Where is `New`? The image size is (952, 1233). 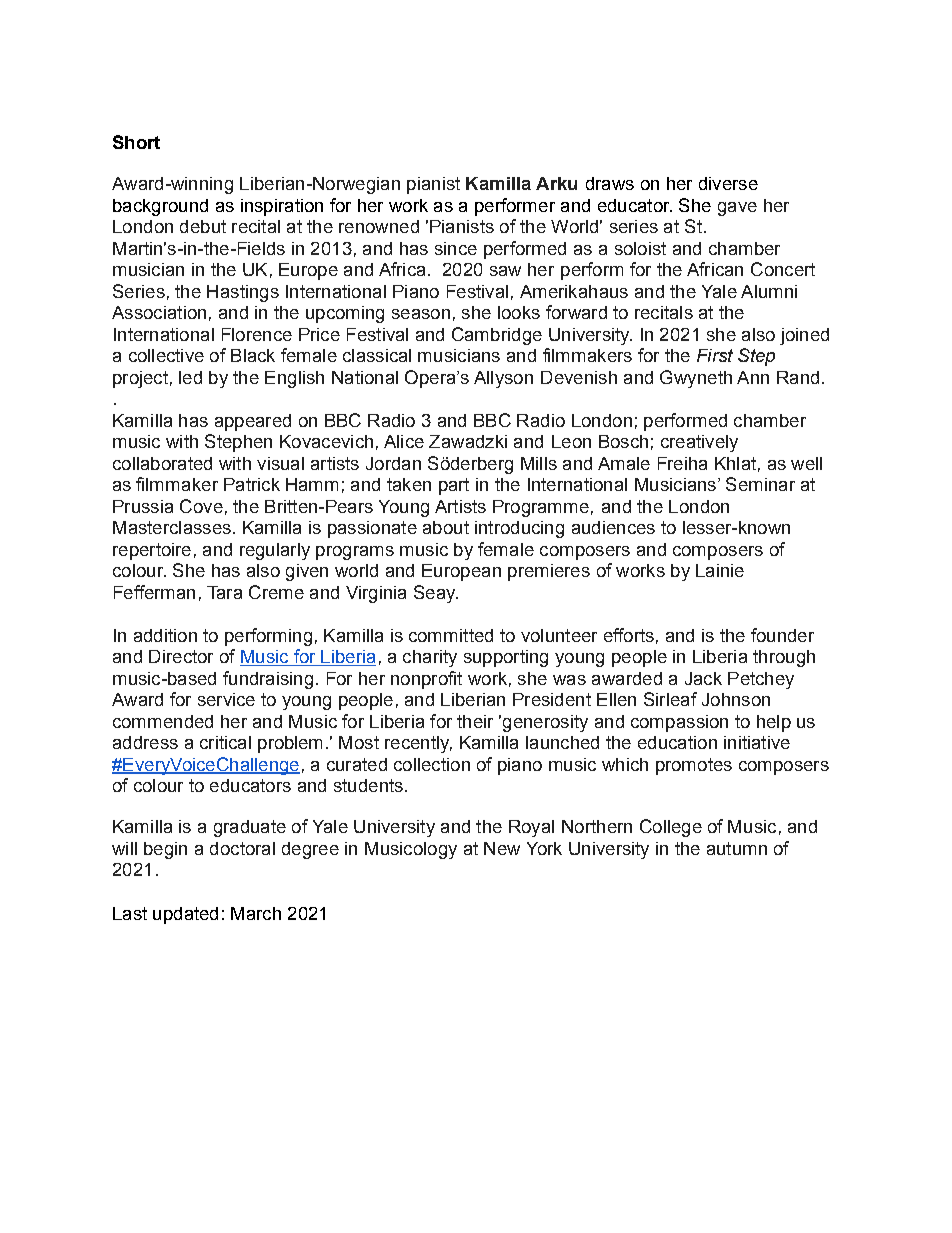 New is located at coordinates (502, 848).
